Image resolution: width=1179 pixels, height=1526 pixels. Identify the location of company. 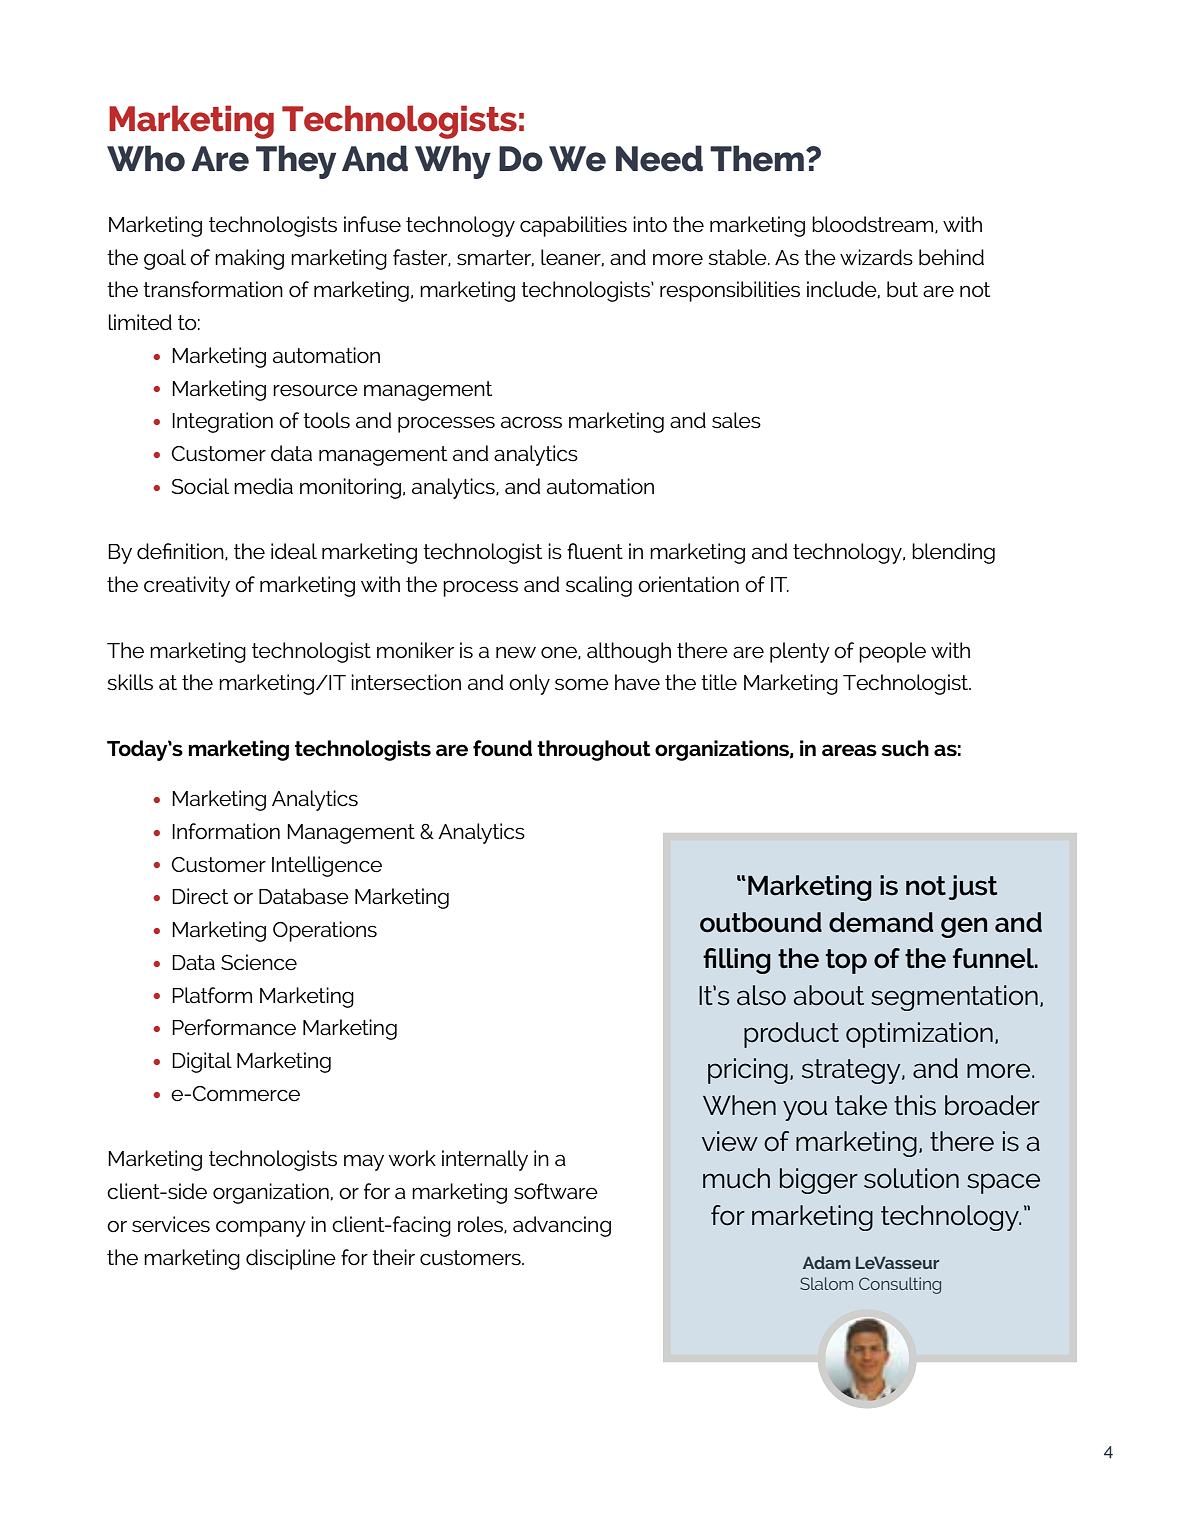
(261, 1228).
